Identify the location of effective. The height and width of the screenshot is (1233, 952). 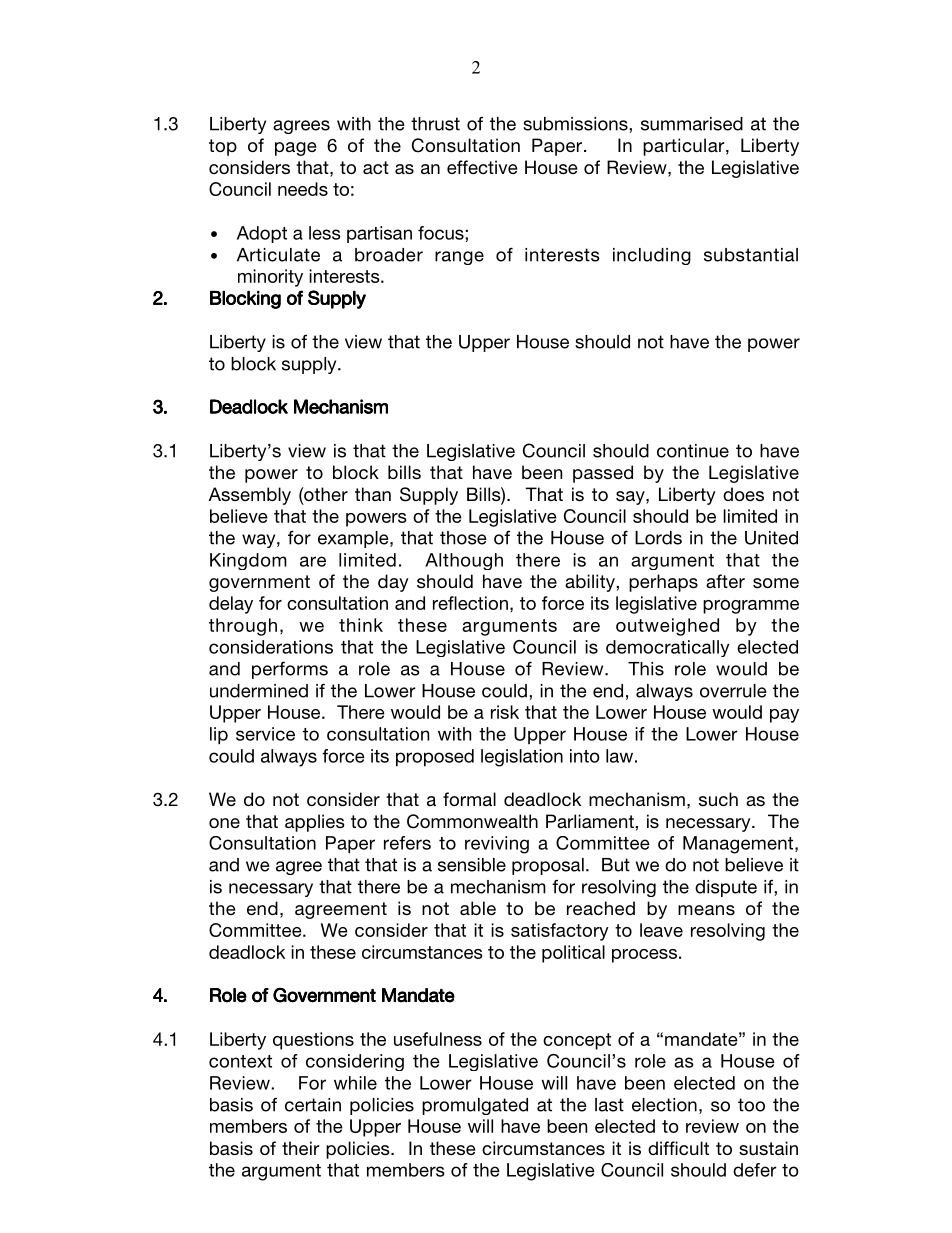
(482, 167).
